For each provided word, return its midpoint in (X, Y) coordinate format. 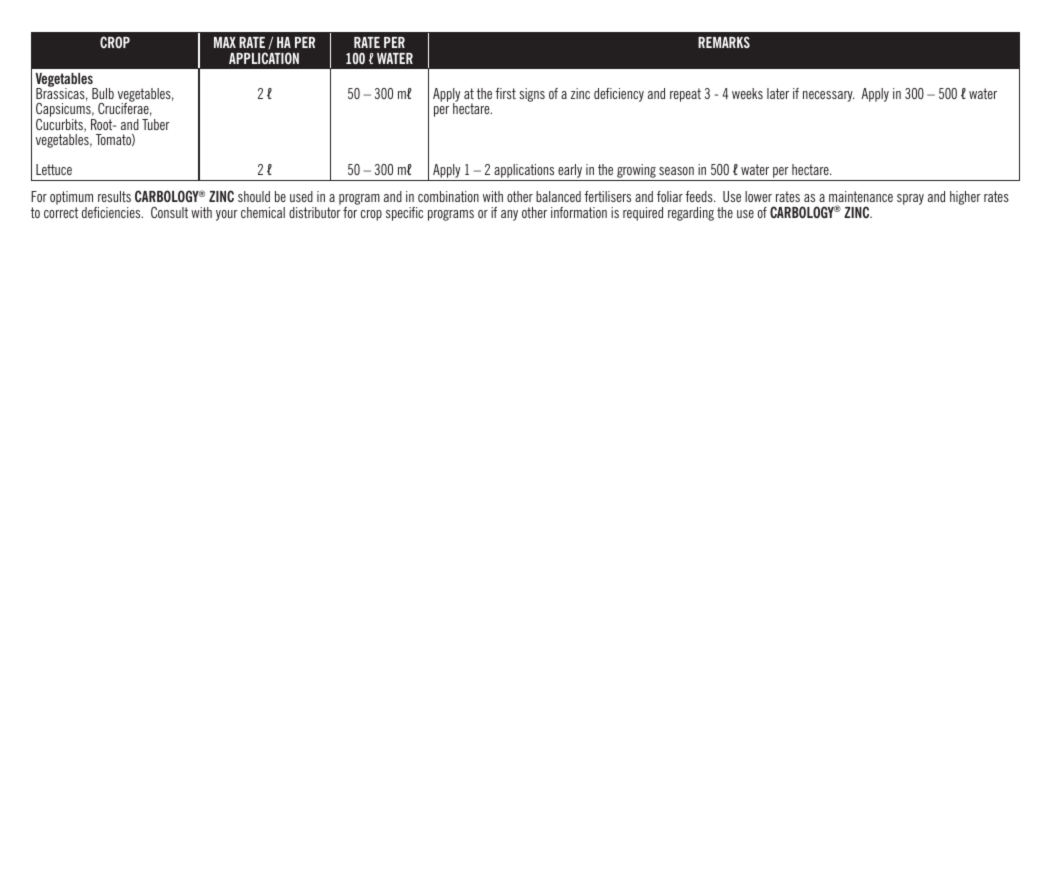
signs (532, 95)
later (778, 93)
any (509, 215)
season (676, 171)
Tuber (156, 124)
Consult (169, 212)
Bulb (103, 93)
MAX (225, 42)
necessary (829, 96)
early (570, 172)
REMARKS (724, 42)
